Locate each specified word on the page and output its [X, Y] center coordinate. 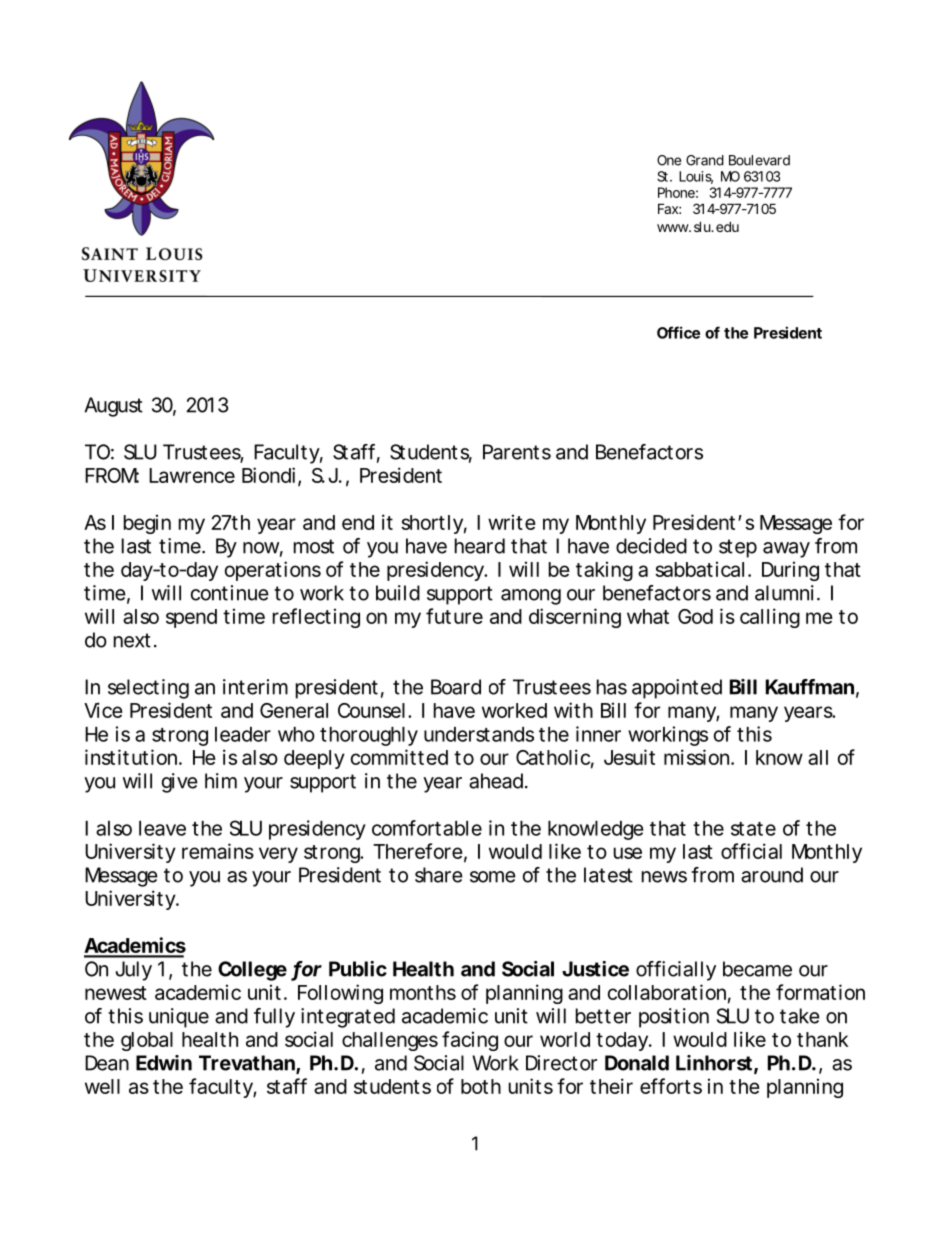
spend [191, 618]
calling [770, 618]
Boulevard [759, 160]
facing [470, 1041]
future [454, 616]
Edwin [164, 1063]
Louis [696, 177]
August [113, 407]
